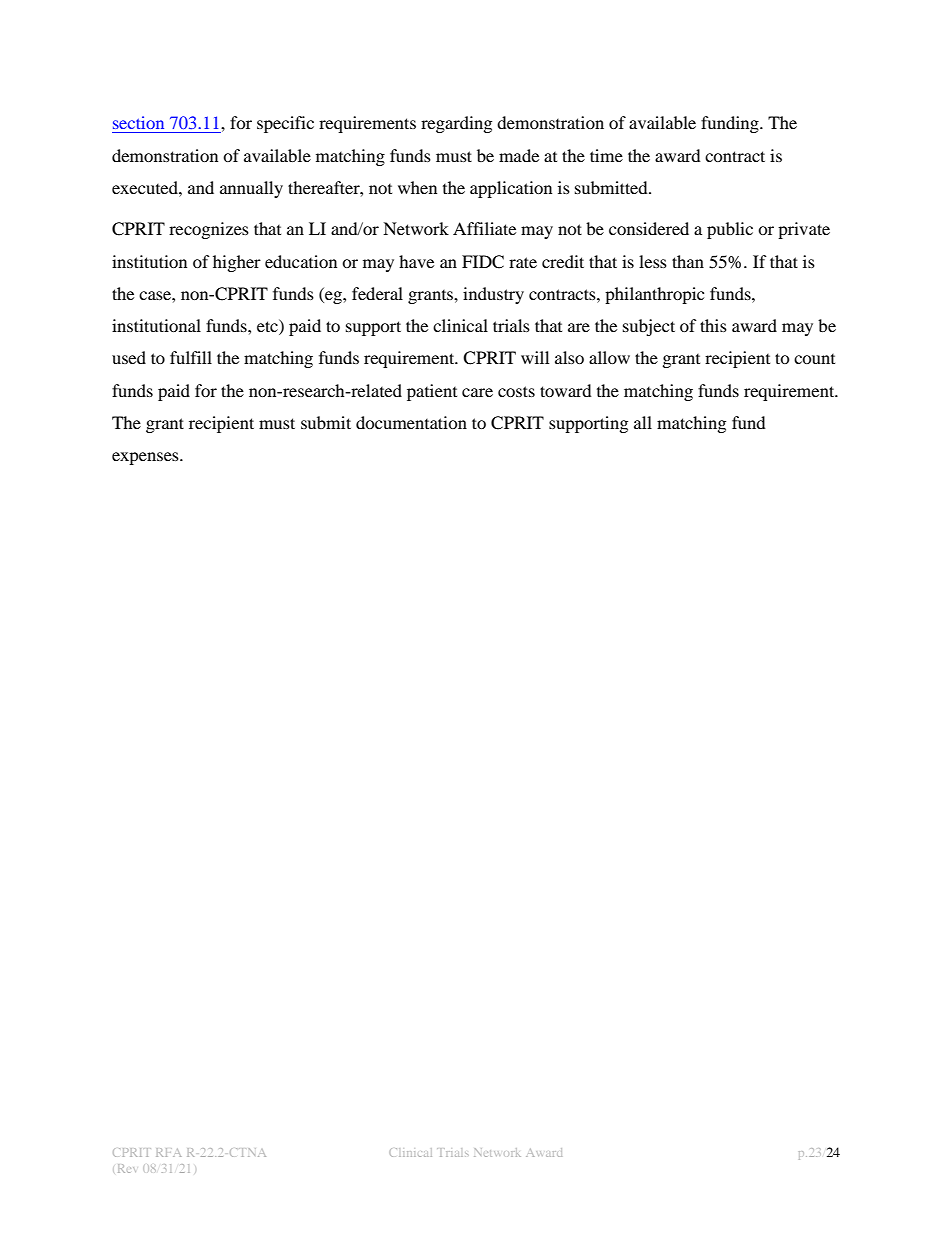  What do you see at coordinates (411, 422) in the screenshot?
I see `documentation` at bounding box center [411, 422].
